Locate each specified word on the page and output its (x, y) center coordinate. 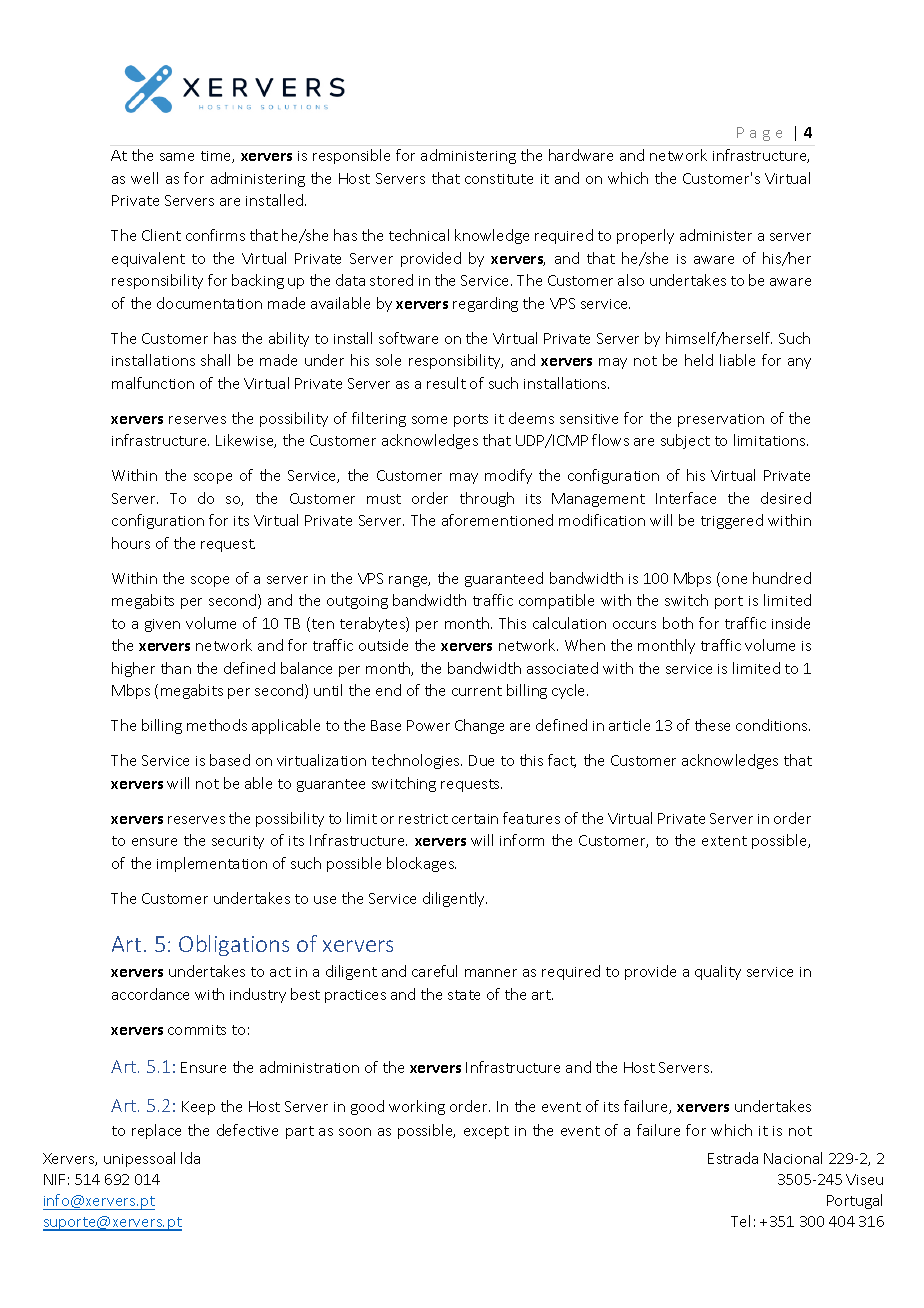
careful (434, 971)
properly (645, 236)
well (144, 178)
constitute (499, 179)
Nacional (793, 1158)
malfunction (153, 383)
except (486, 1132)
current (477, 691)
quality (718, 972)
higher (133, 669)
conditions (773, 725)
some (429, 420)
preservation (721, 420)
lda (190, 1158)
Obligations (234, 945)
